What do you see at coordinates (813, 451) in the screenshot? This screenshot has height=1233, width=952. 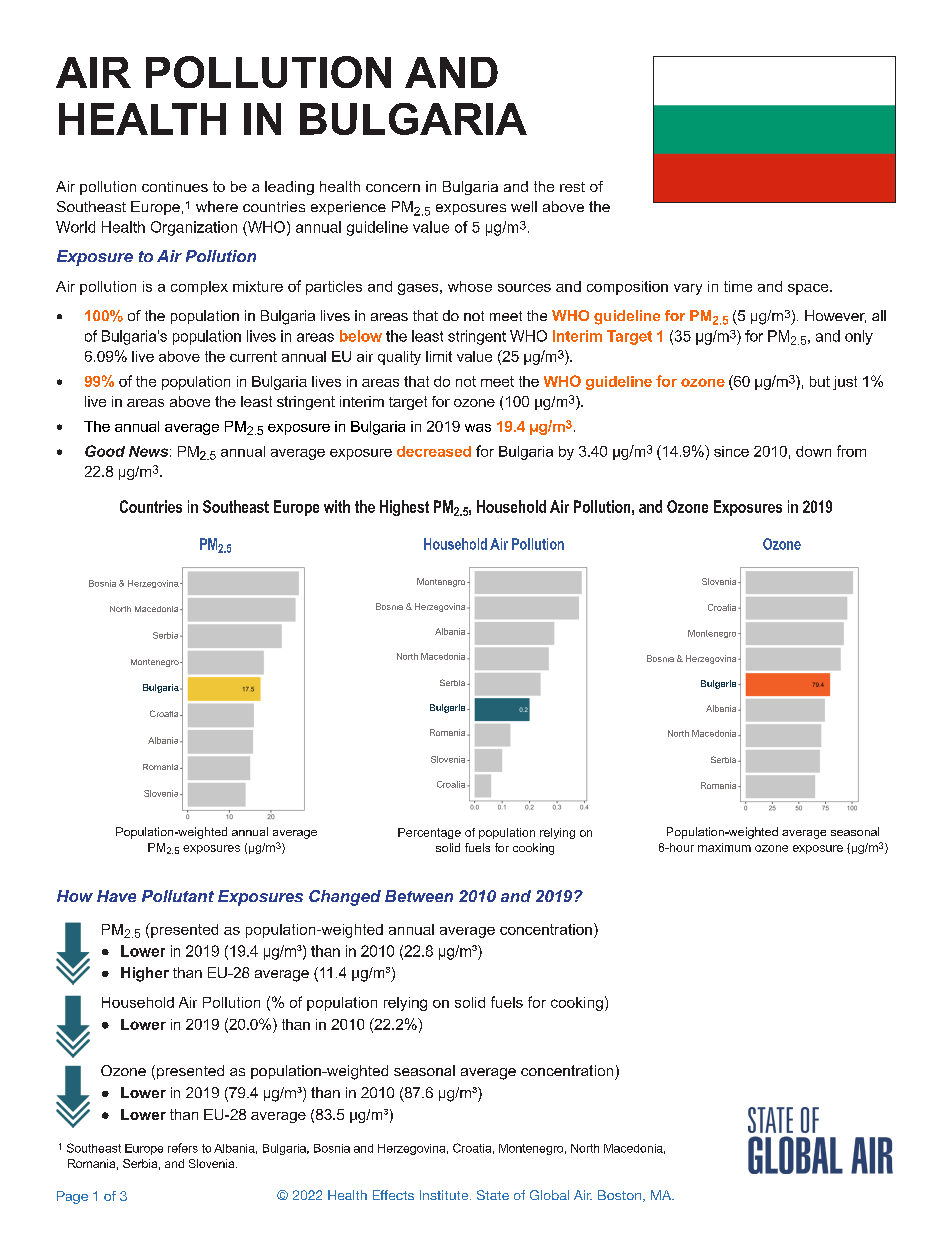 I see `down` at bounding box center [813, 451].
